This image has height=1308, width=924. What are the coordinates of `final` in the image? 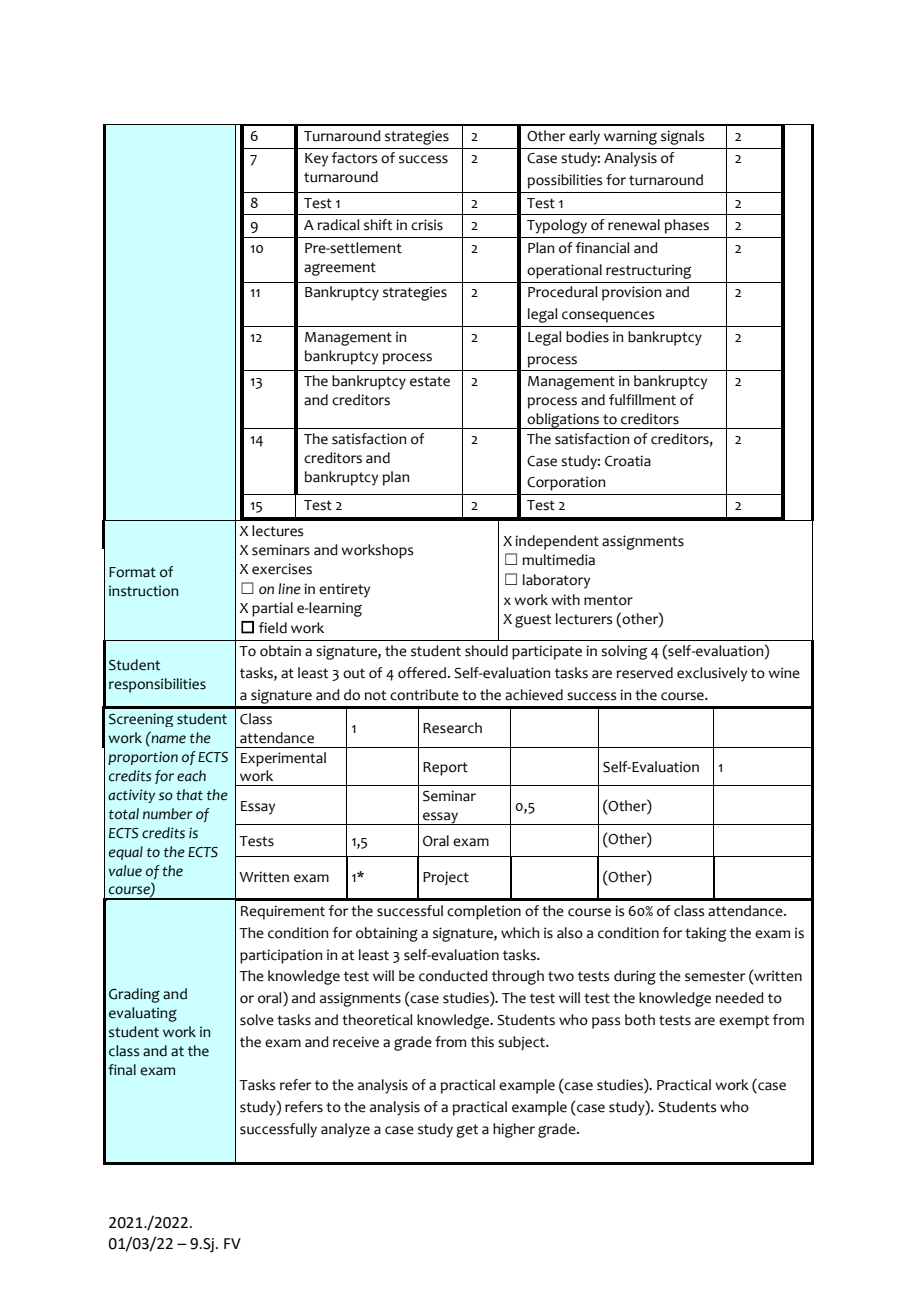 It's located at (122, 1070).
